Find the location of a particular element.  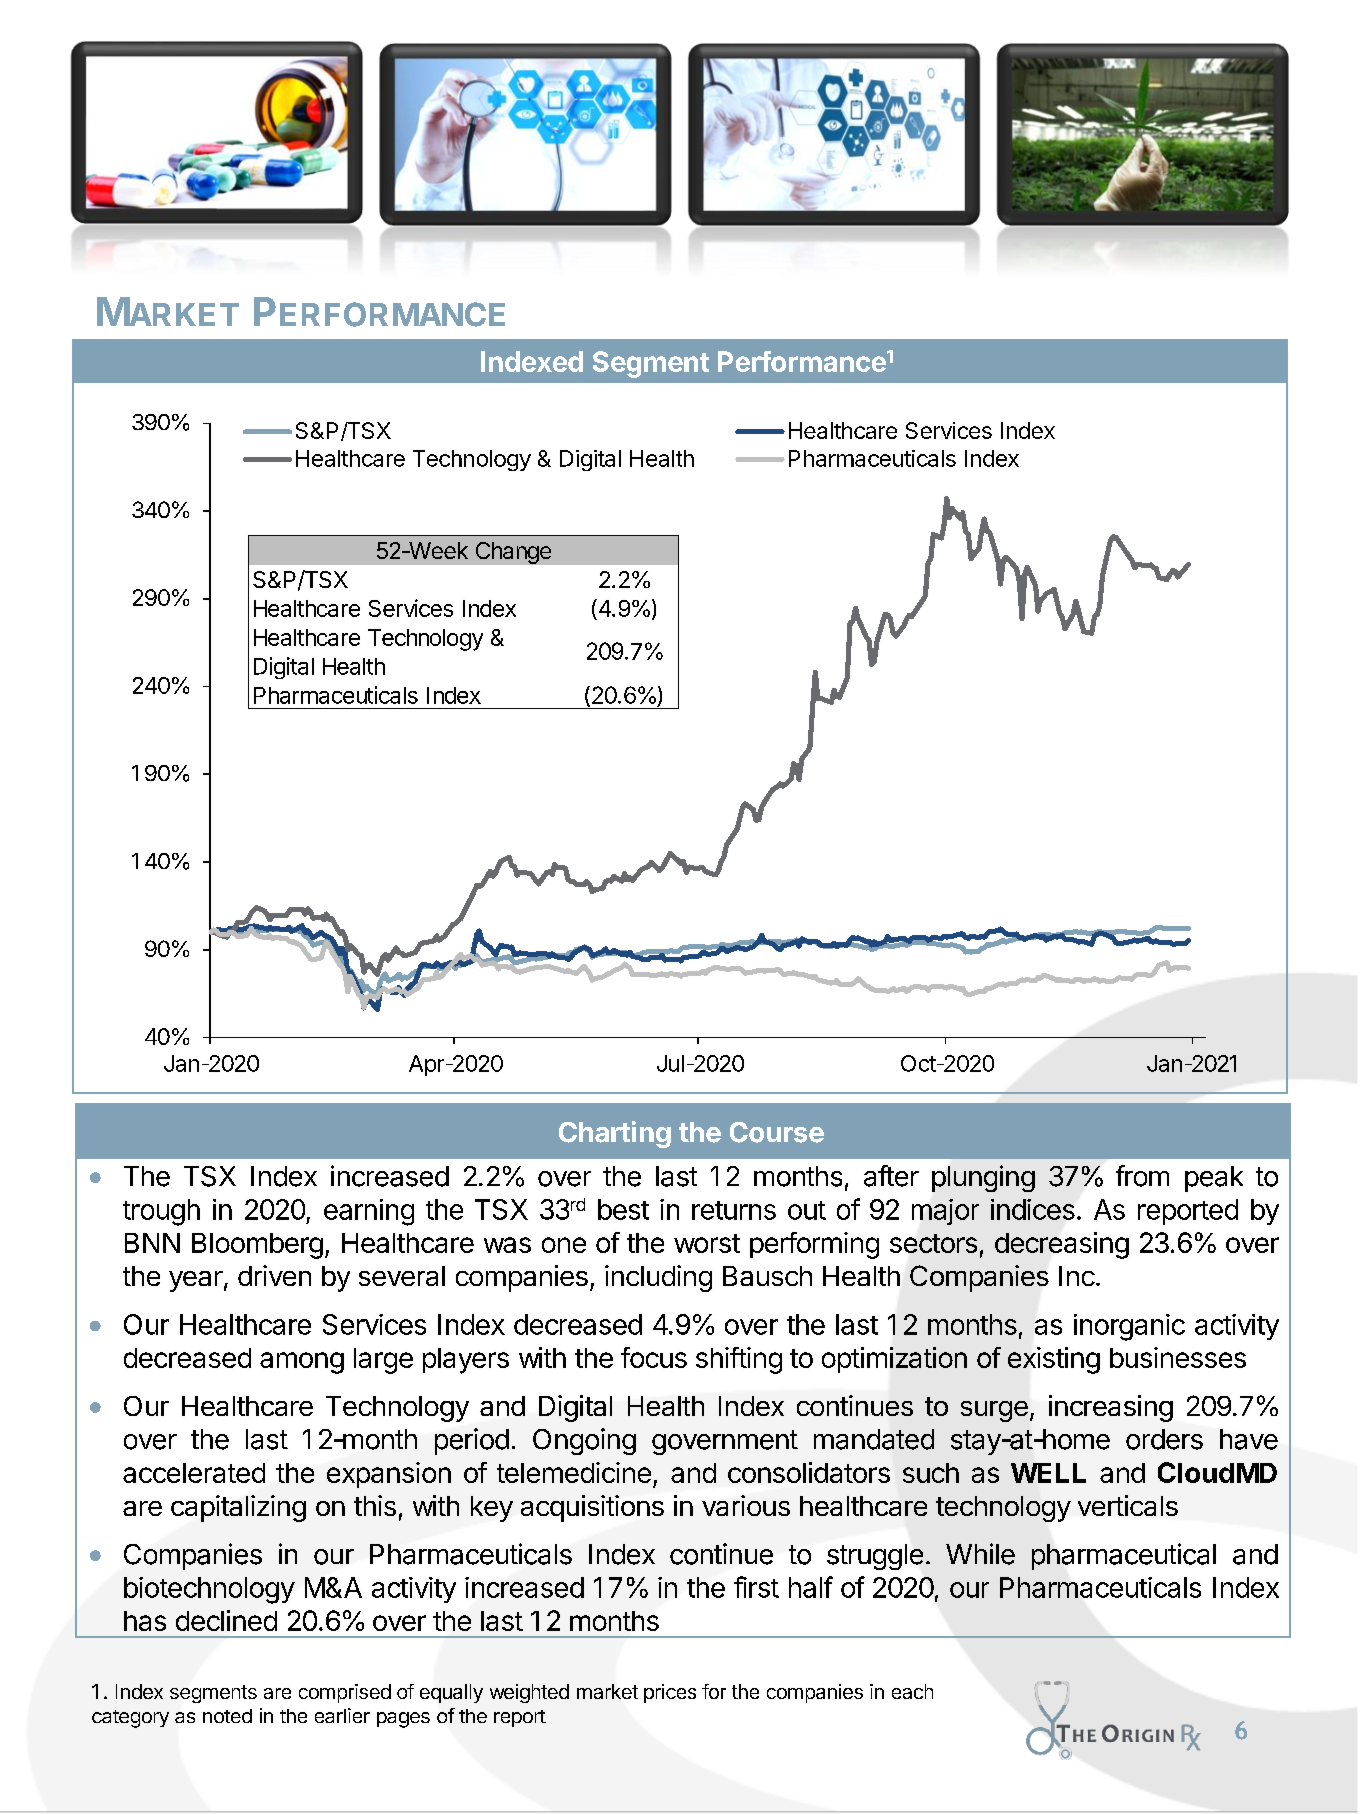

noted is located at coordinates (227, 1716).
